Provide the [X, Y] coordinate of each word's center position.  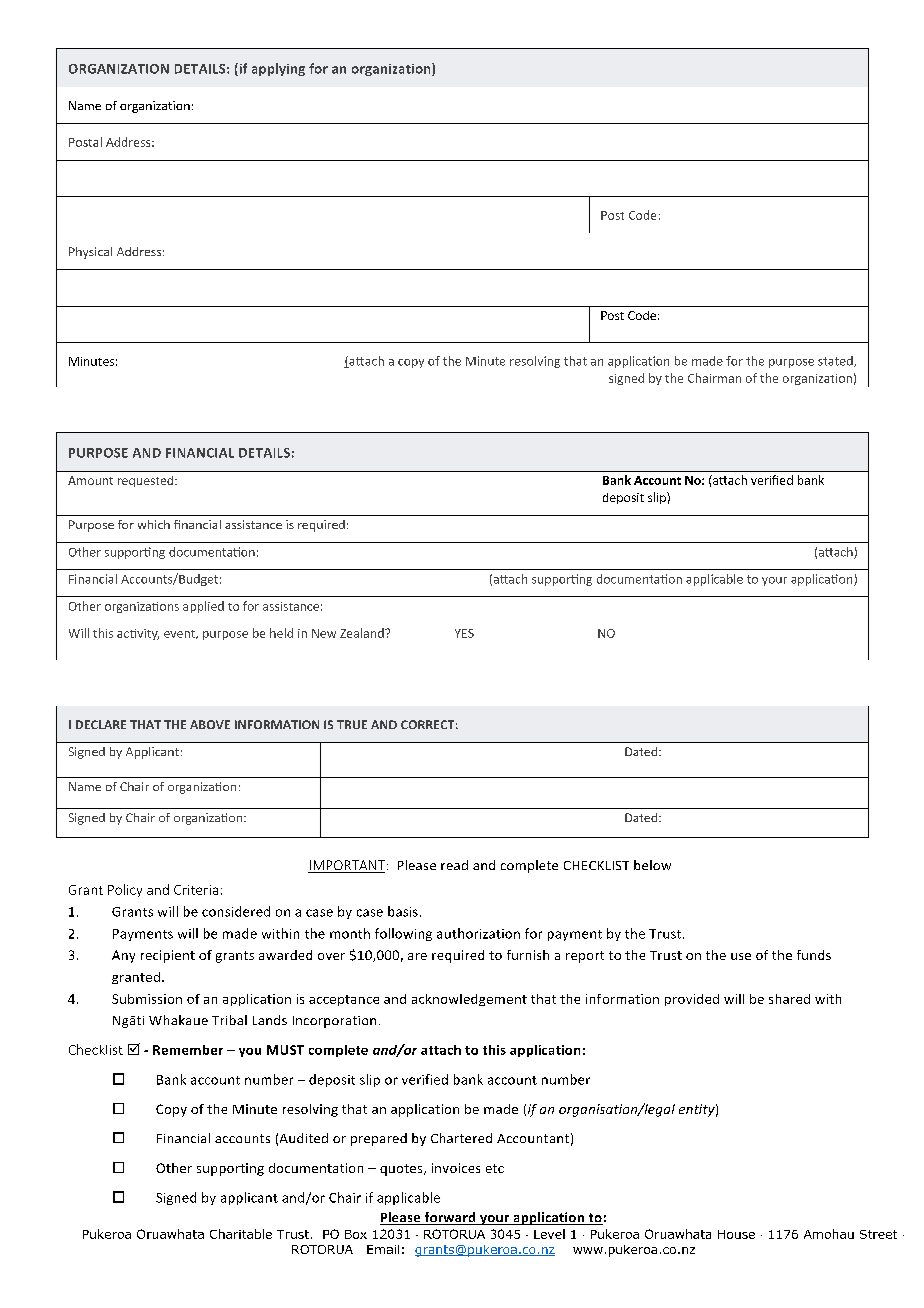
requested [147, 481]
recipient [168, 956]
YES [464, 633]
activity [138, 634]
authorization [478, 933]
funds [814, 955]
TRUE [352, 724]
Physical [90, 253]
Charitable [241, 1234]
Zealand [363, 633]
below [652, 865]
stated [836, 361]
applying [278, 69]
